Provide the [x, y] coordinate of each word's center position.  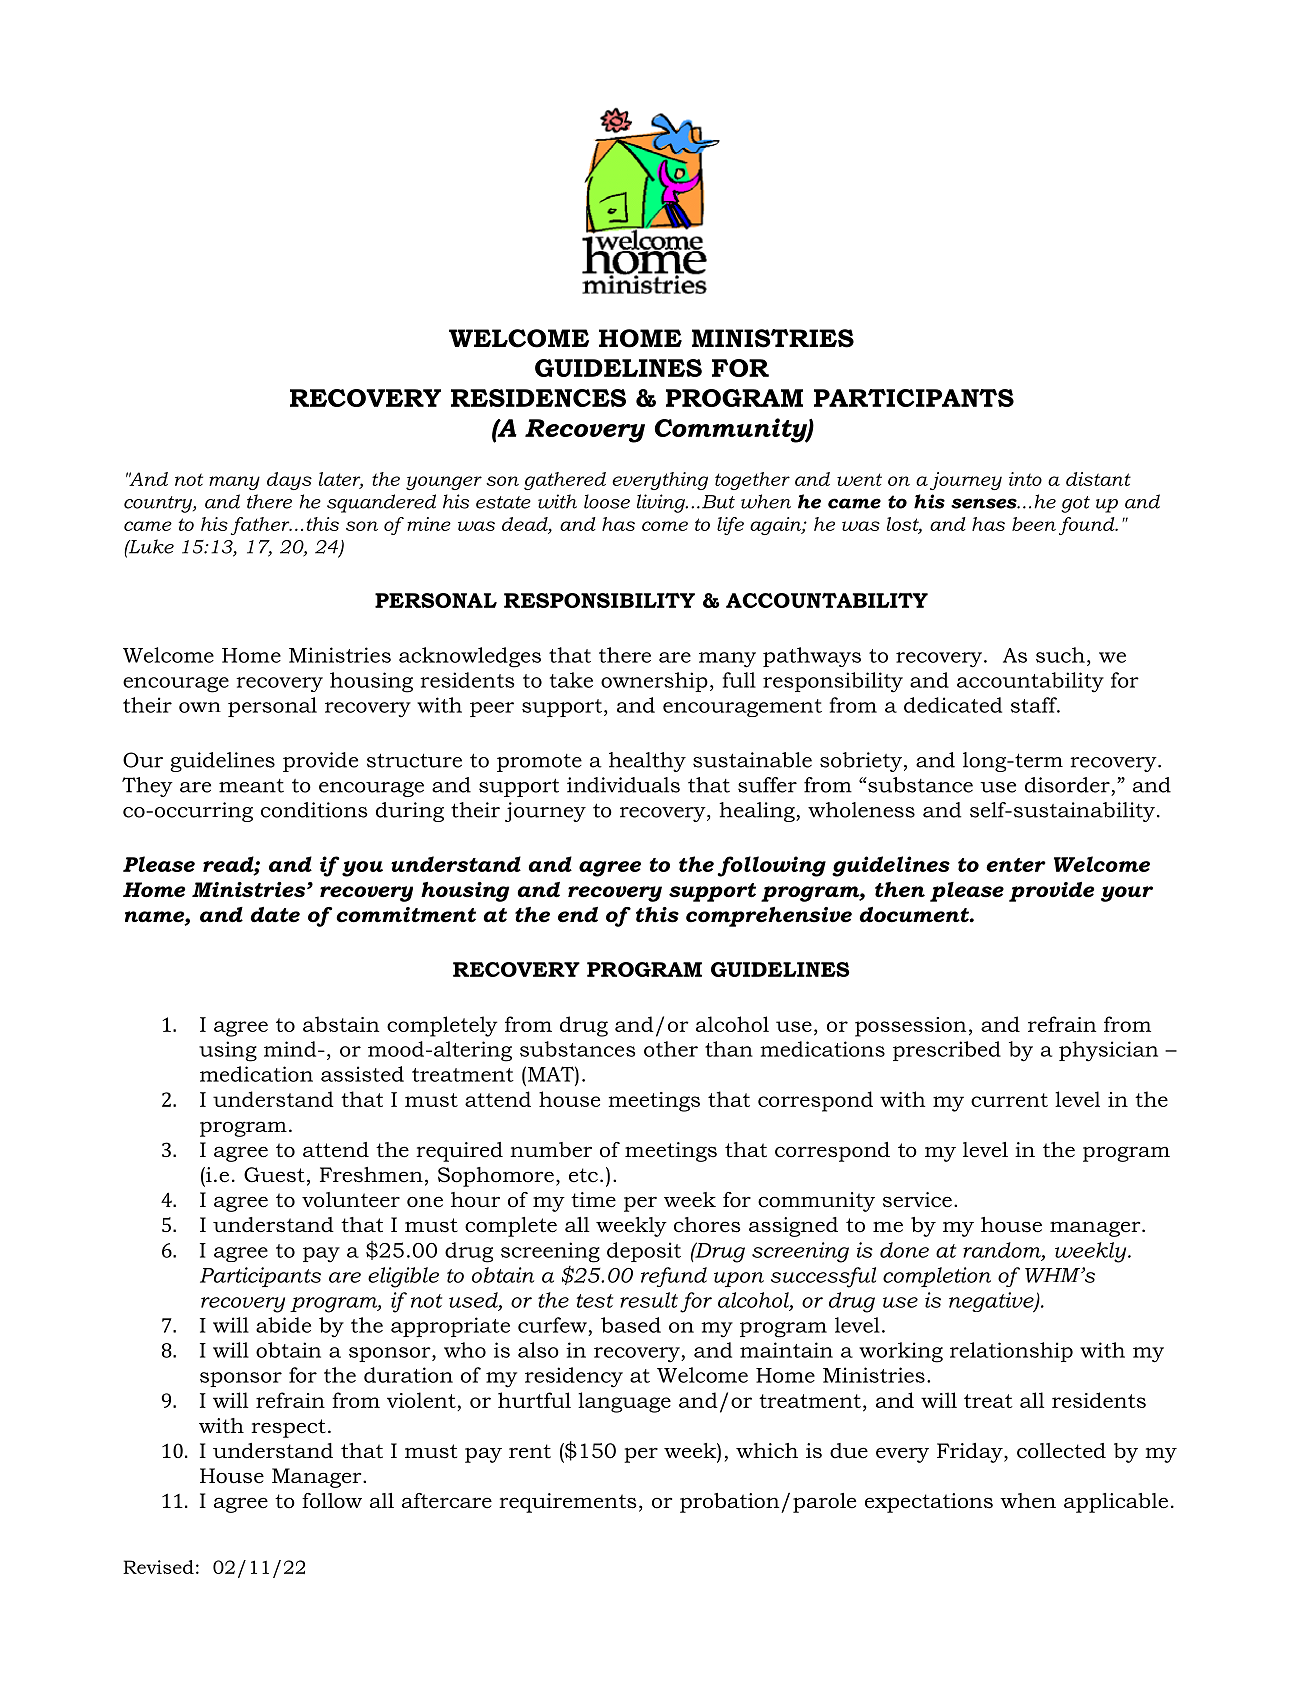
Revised [158, 1567]
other [671, 1049]
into [1025, 479]
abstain [341, 1024]
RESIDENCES [538, 398]
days [289, 481]
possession [910, 1027]
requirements [568, 1503]
